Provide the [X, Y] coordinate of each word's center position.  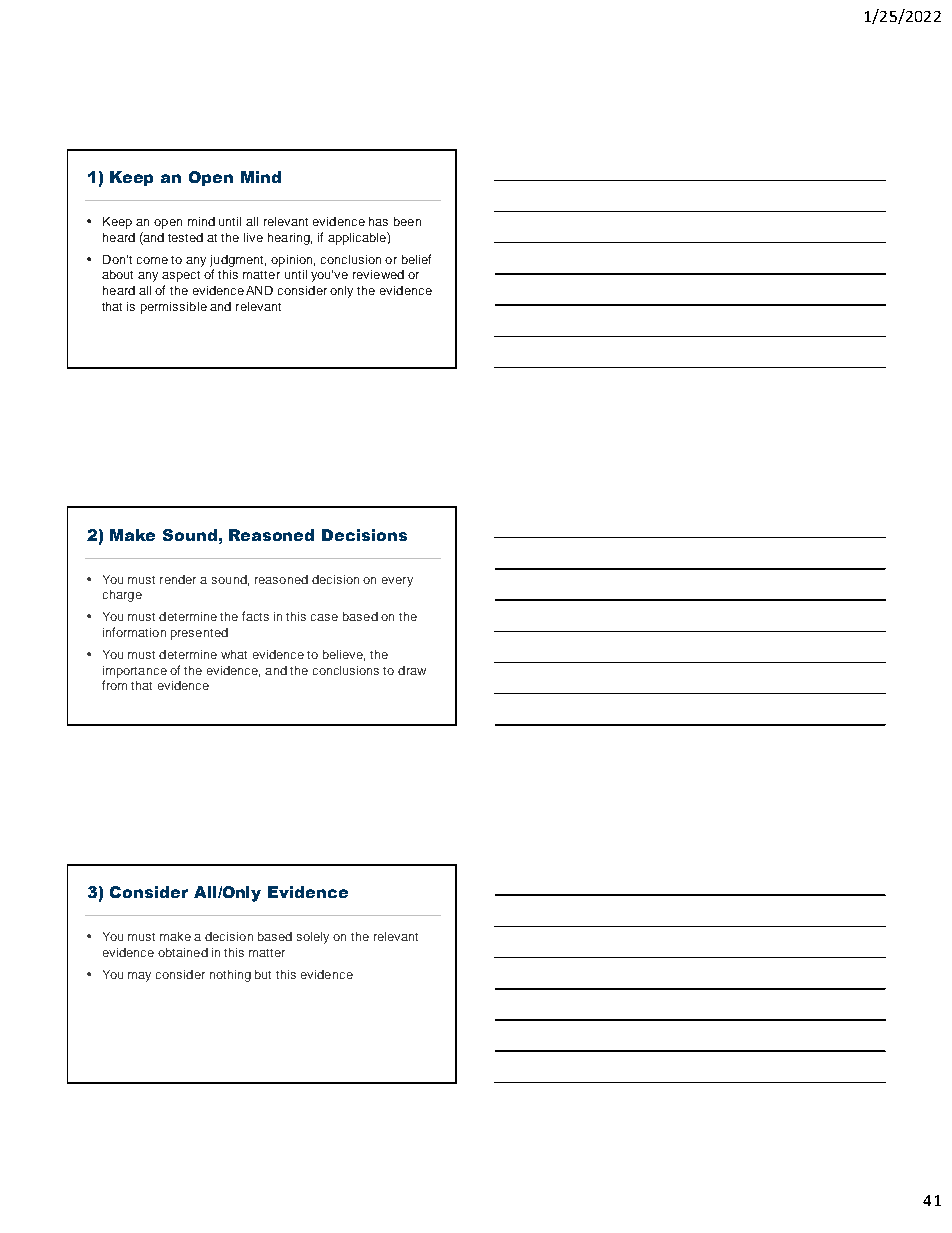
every [397, 582]
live [253, 237]
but [263, 974]
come [152, 260]
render [178, 579]
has [378, 221]
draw [412, 670]
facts [255, 616]
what [234, 654]
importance [135, 672]
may [139, 977]
